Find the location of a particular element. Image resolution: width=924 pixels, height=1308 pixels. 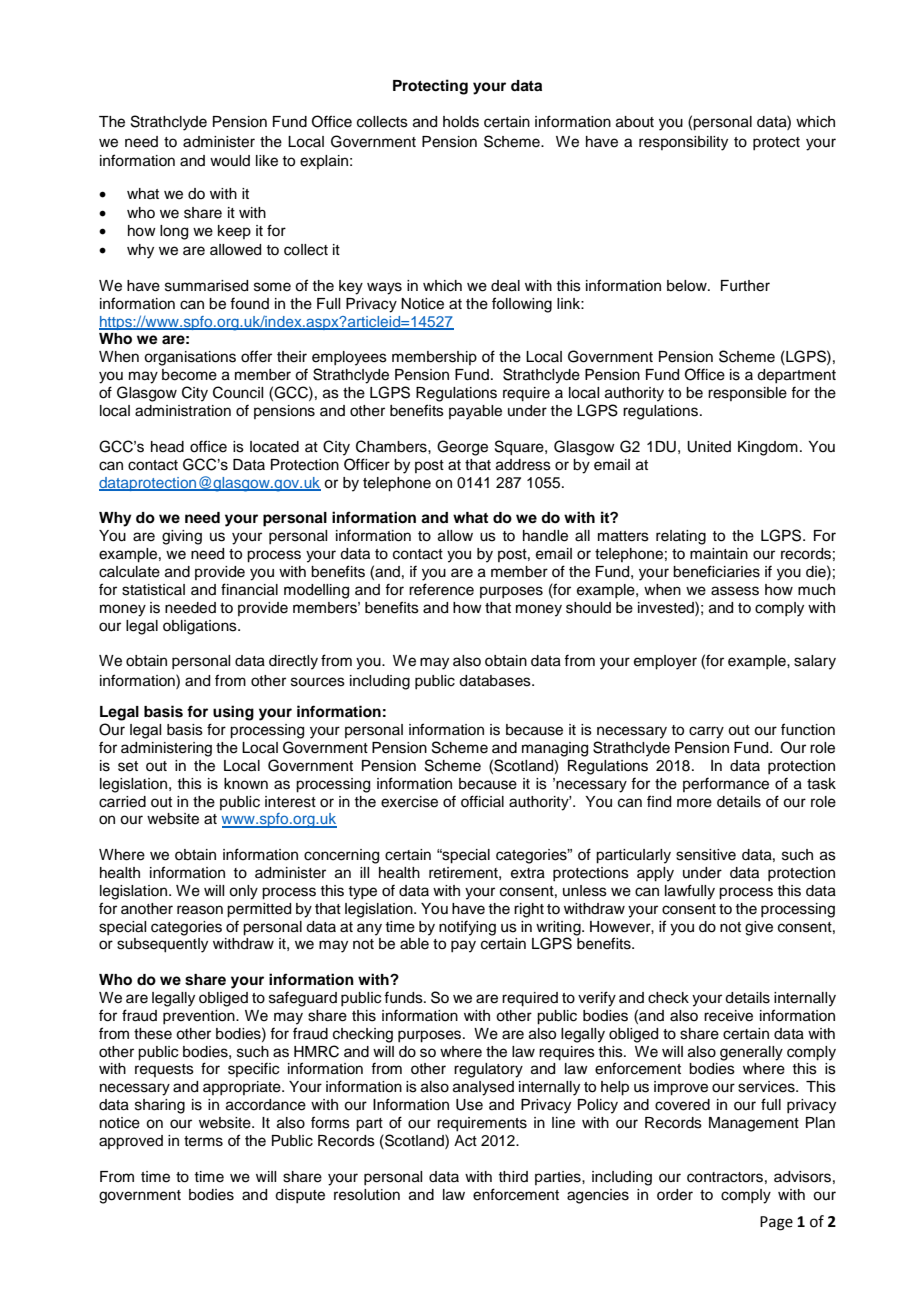

responsibility is located at coordinates (683, 143).
